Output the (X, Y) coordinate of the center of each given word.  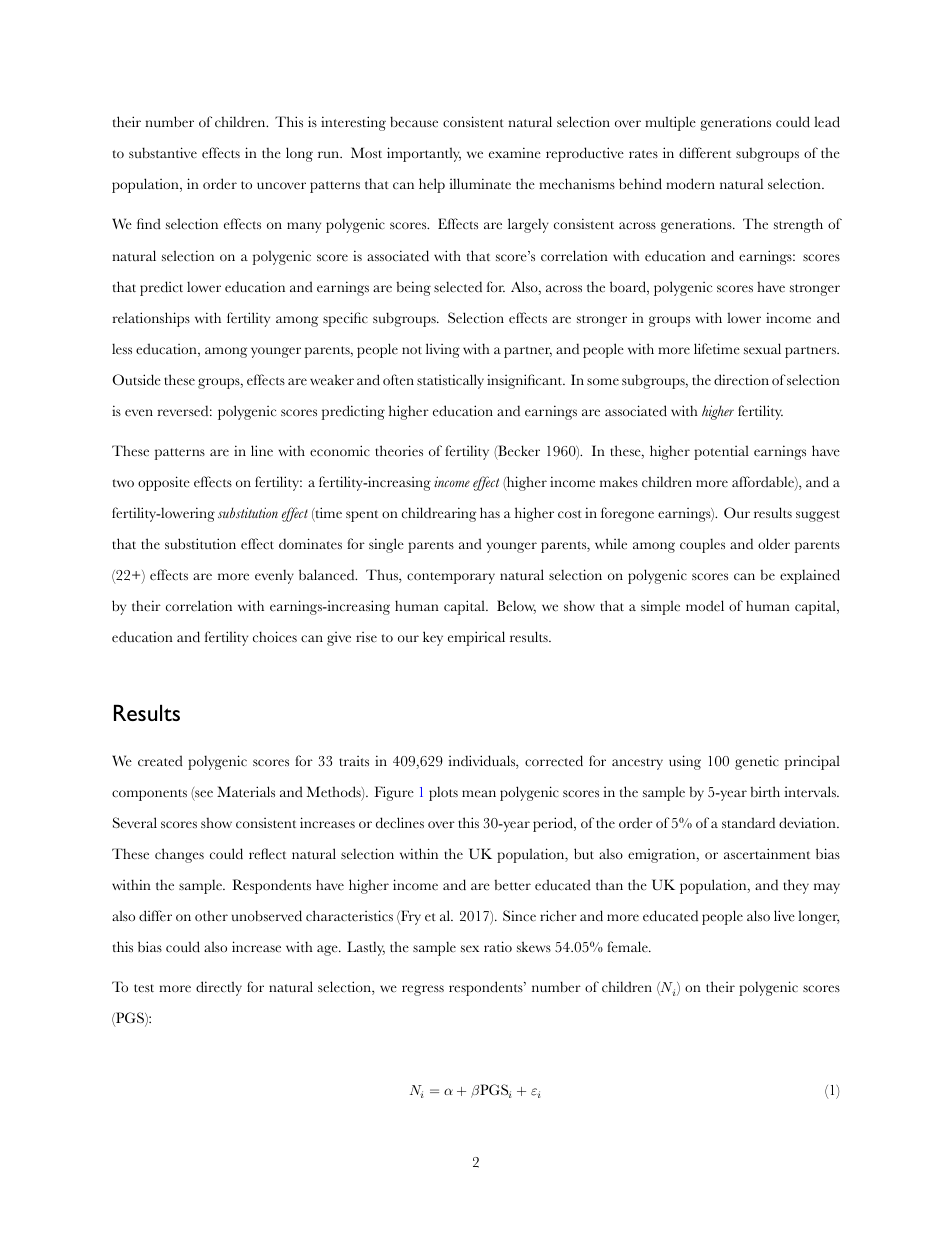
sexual (762, 348)
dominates (310, 543)
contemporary (451, 578)
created (160, 761)
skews (534, 946)
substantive (163, 153)
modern (690, 184)
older (774, 543)
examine (515, 152)
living (443, 350)
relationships (151, 319)
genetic (757, 762)
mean (479, 793)
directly (219, 988)
